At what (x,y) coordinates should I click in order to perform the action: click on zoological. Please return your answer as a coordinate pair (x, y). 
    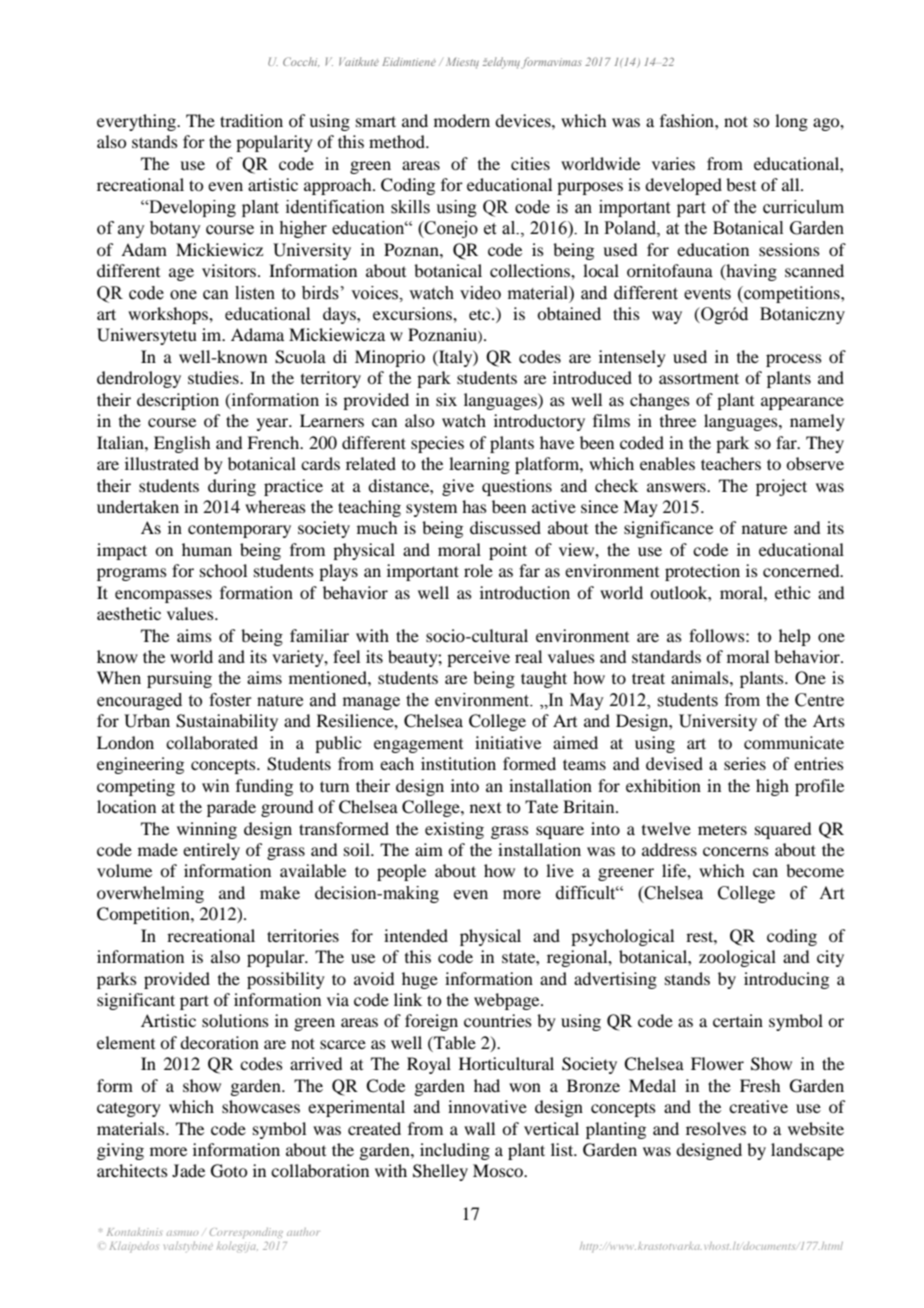
    Looking at the image, I should click on (737, 958).
